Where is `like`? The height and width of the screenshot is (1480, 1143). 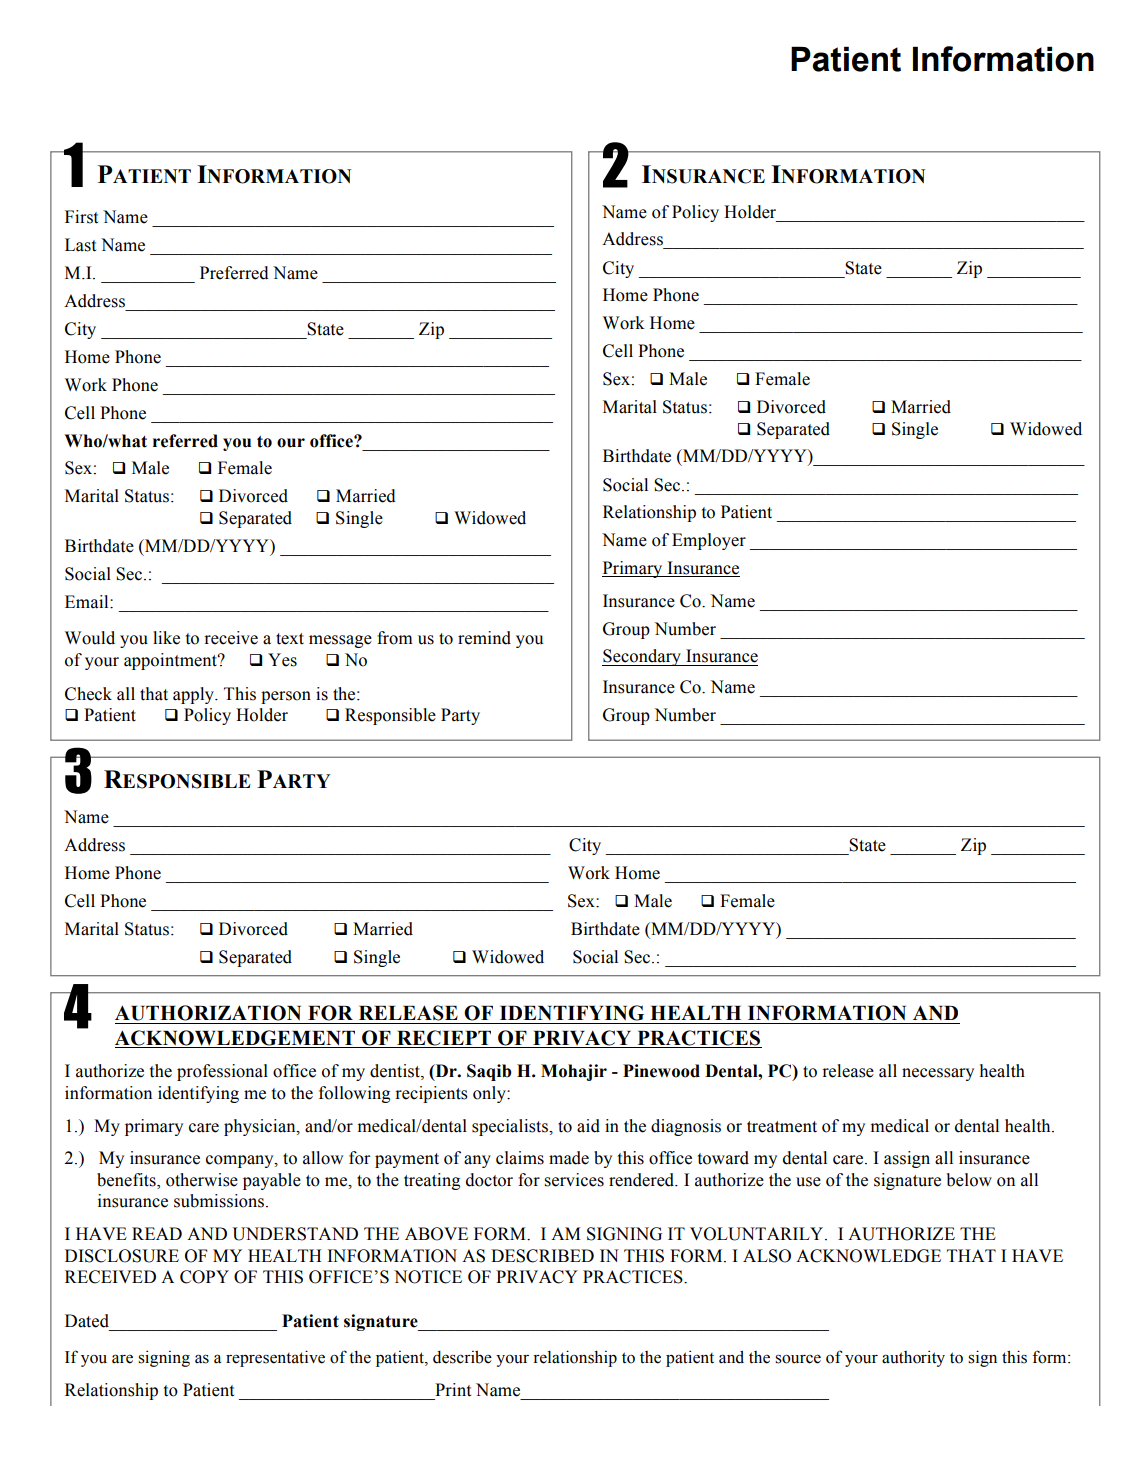 like is located at coordinates (166, 638).
